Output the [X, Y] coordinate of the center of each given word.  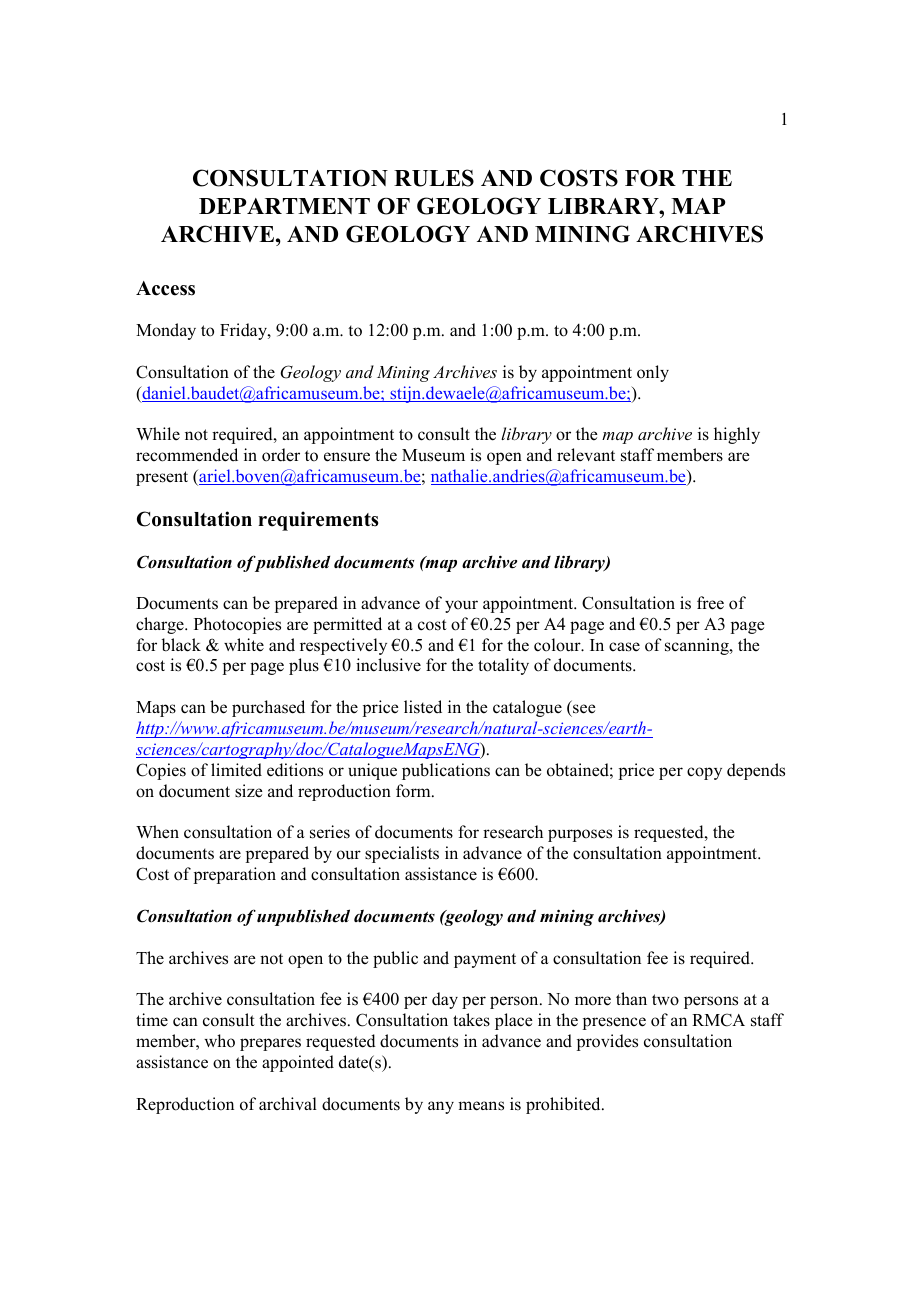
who [219, 1041]
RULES [434, 178]
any [441, 1107]
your [461, 606]
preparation [235, 875]
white [244, 644]
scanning [698, 646]
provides [607, 1042]
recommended [187, 455]
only [653, 373]
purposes [580, 835]
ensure [347, 457]
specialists [402, 854]
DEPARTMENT [284, 206]
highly [737, 435]
